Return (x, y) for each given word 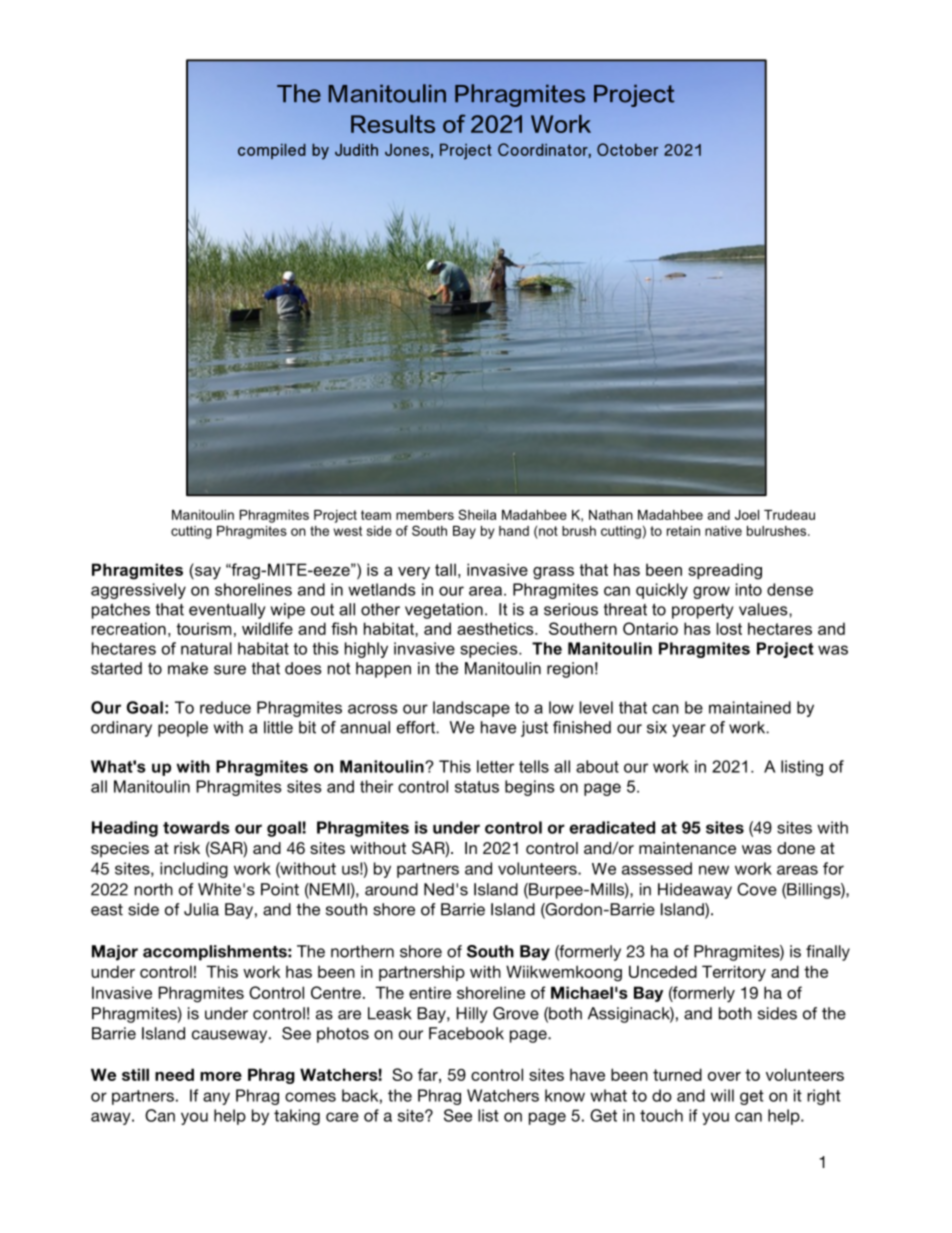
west (348, 531)
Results (393, 124)
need (174, 1074)
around (391, 889)
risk (187, 848)
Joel (747, 515)
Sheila (477, 514)
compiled (272, 151)
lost (729, 628)
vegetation (444, 611)
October (627, 149)
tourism (203, 628)
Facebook (466, 1033)
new (714, 870)
